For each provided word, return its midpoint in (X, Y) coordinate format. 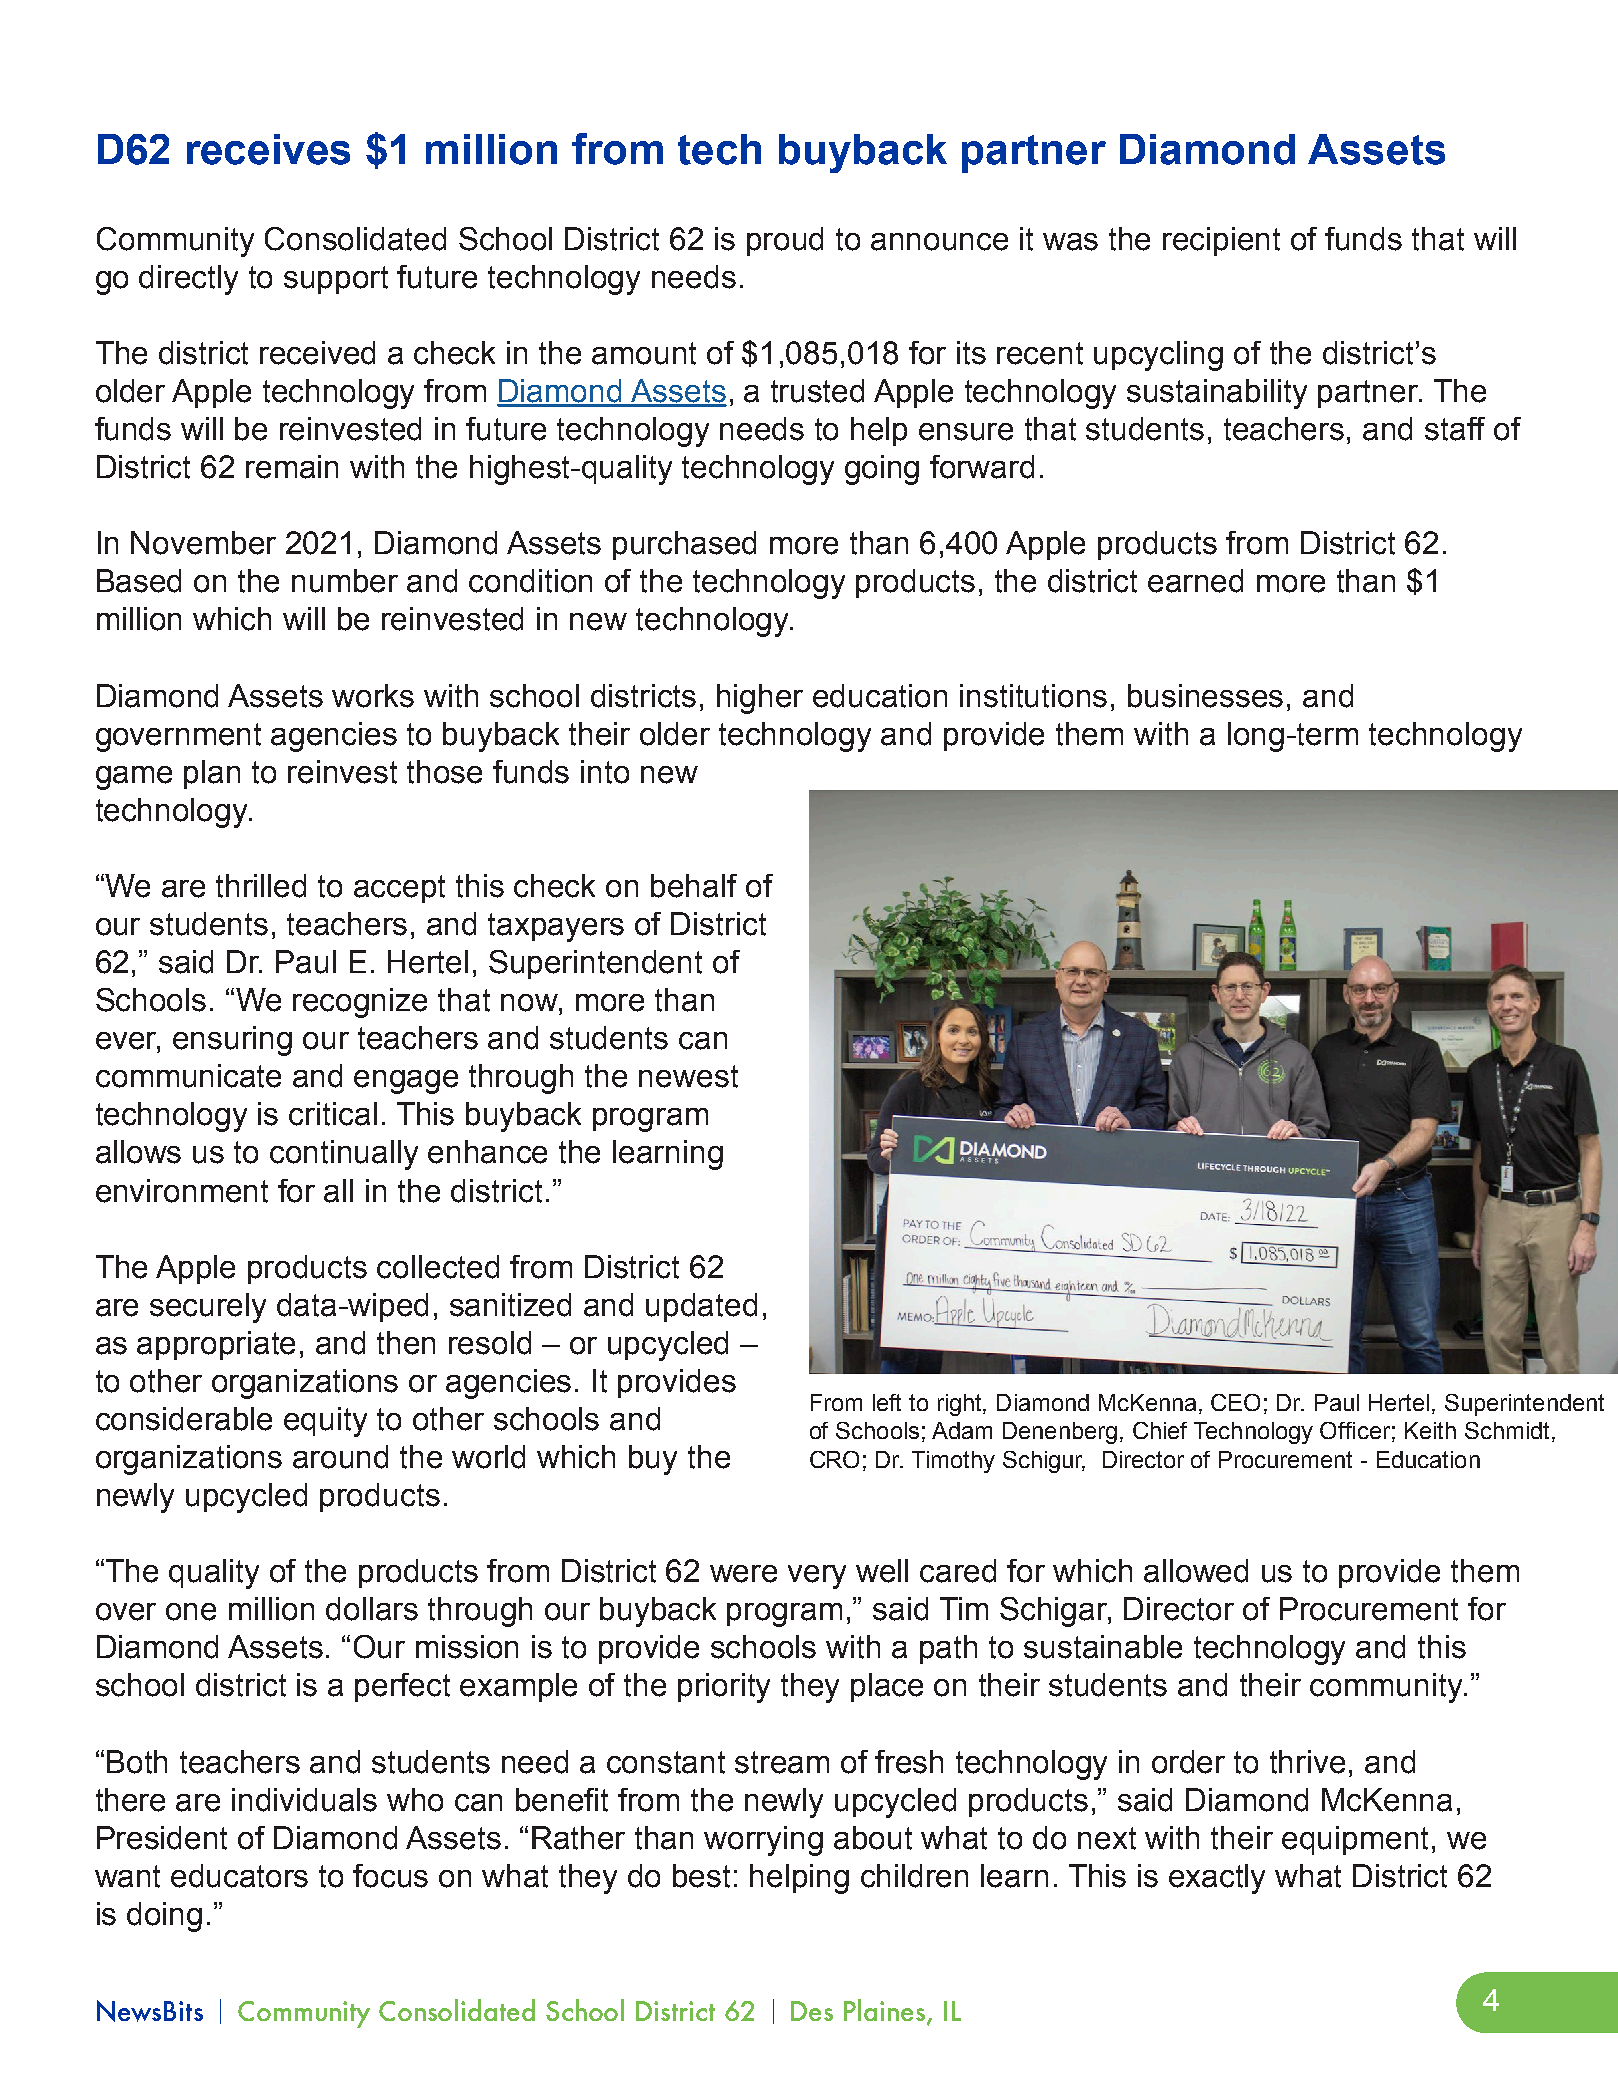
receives (268, 149)
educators (239, 1876)
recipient (1221, 241)
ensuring (232, 1041)
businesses (1205, 696)
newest (688, 1076)
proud (785, 241)
